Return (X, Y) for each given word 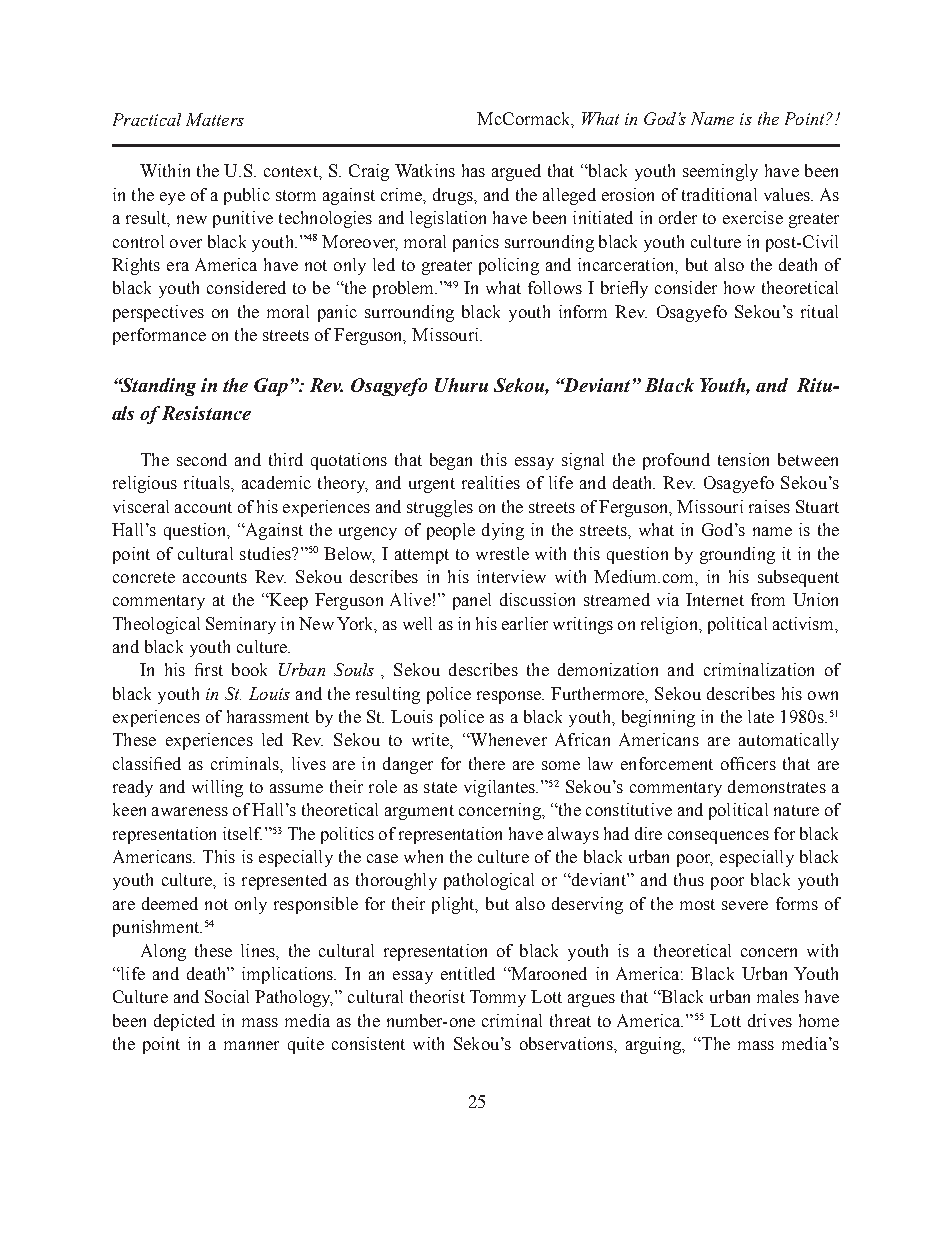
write (431, 739)
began (451, 461)
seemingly (720, 172)
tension (743, 459)
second (202, 459)
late (761, 716)
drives (770, 1020)
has (473, 170)
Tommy (498, 998)
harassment (268, 716)
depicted (184, 1022)
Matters (215, 119)
